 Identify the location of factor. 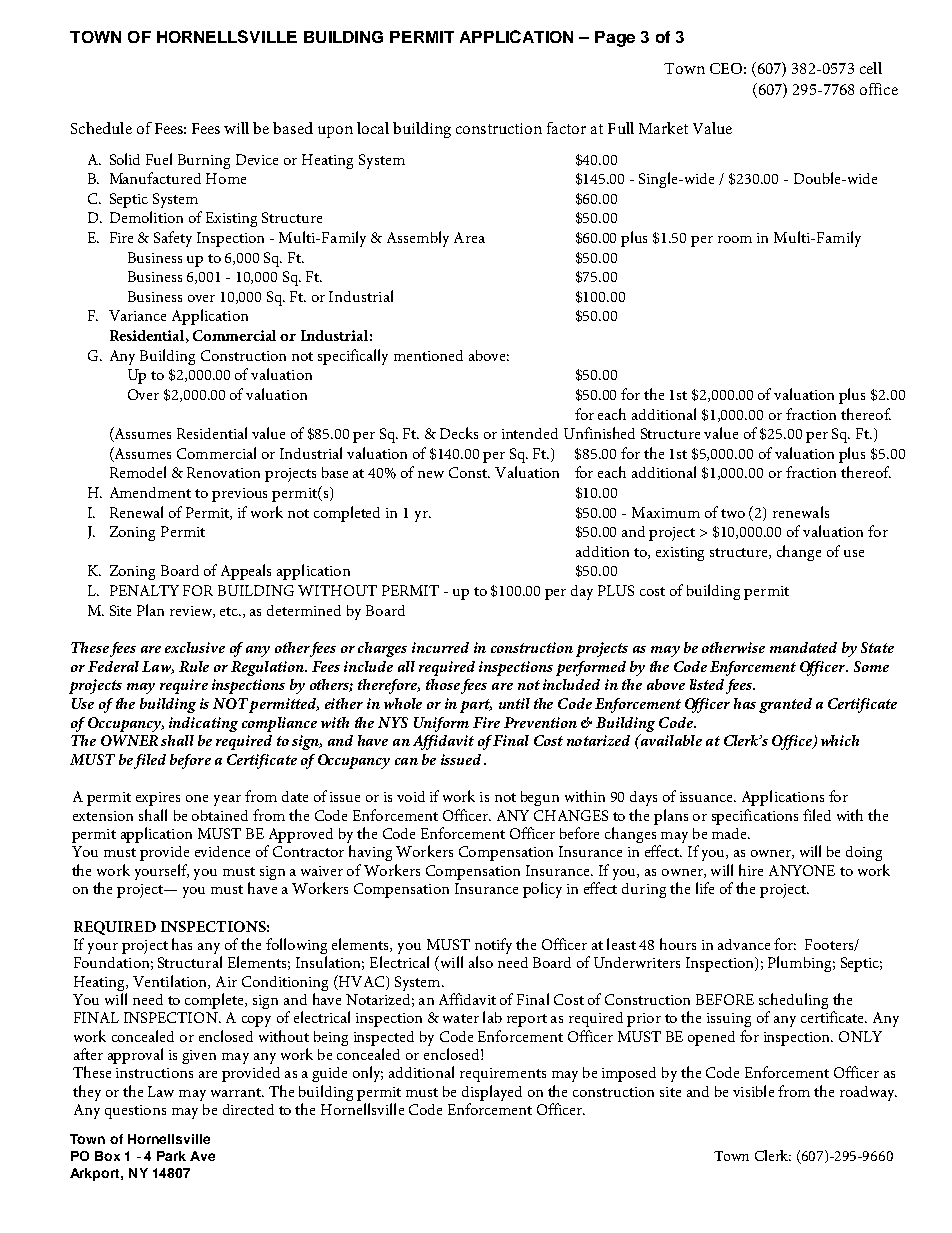
(566, 128).
